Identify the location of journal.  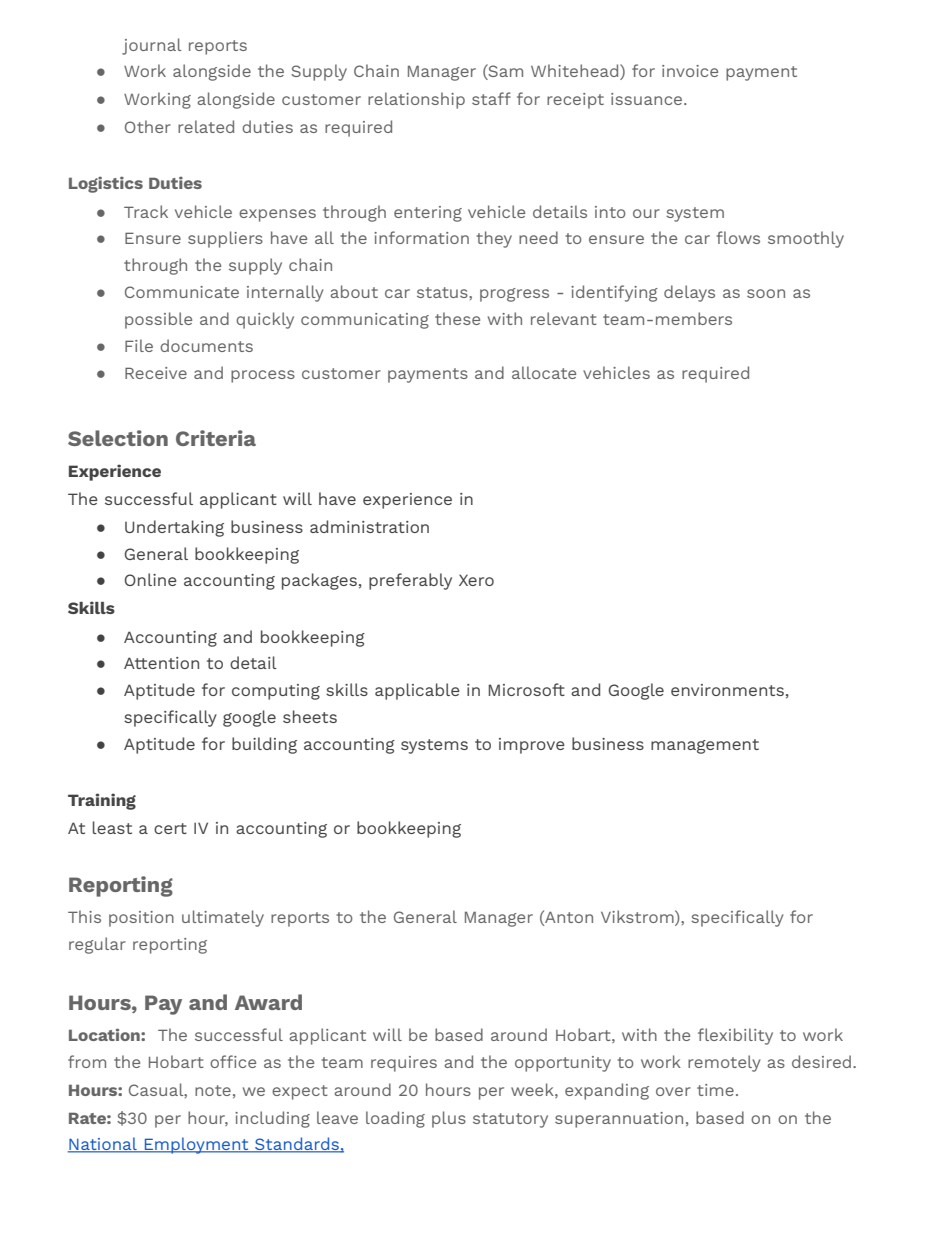
(152, 46).
